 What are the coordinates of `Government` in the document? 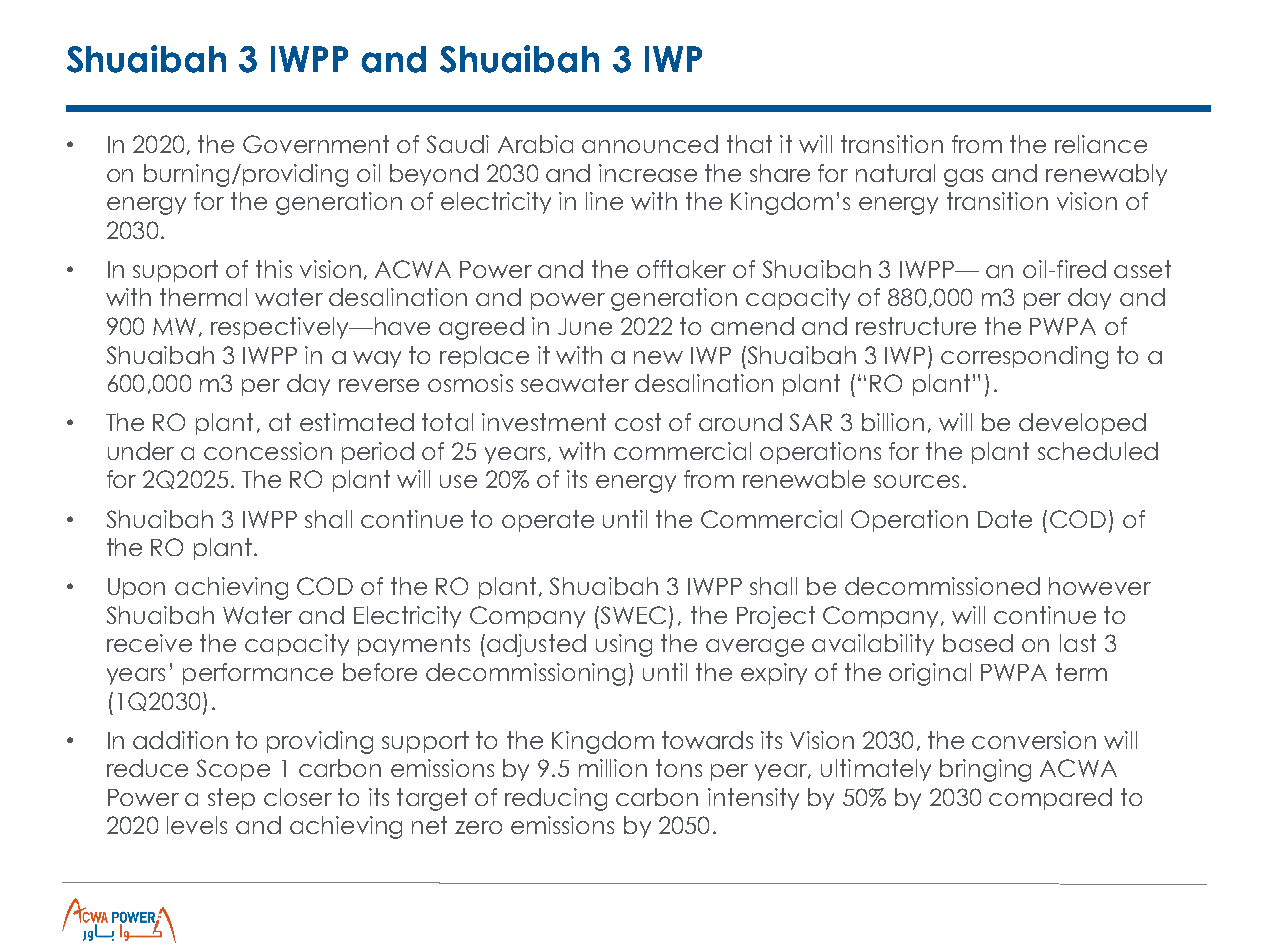 It's located at (316, 144).
